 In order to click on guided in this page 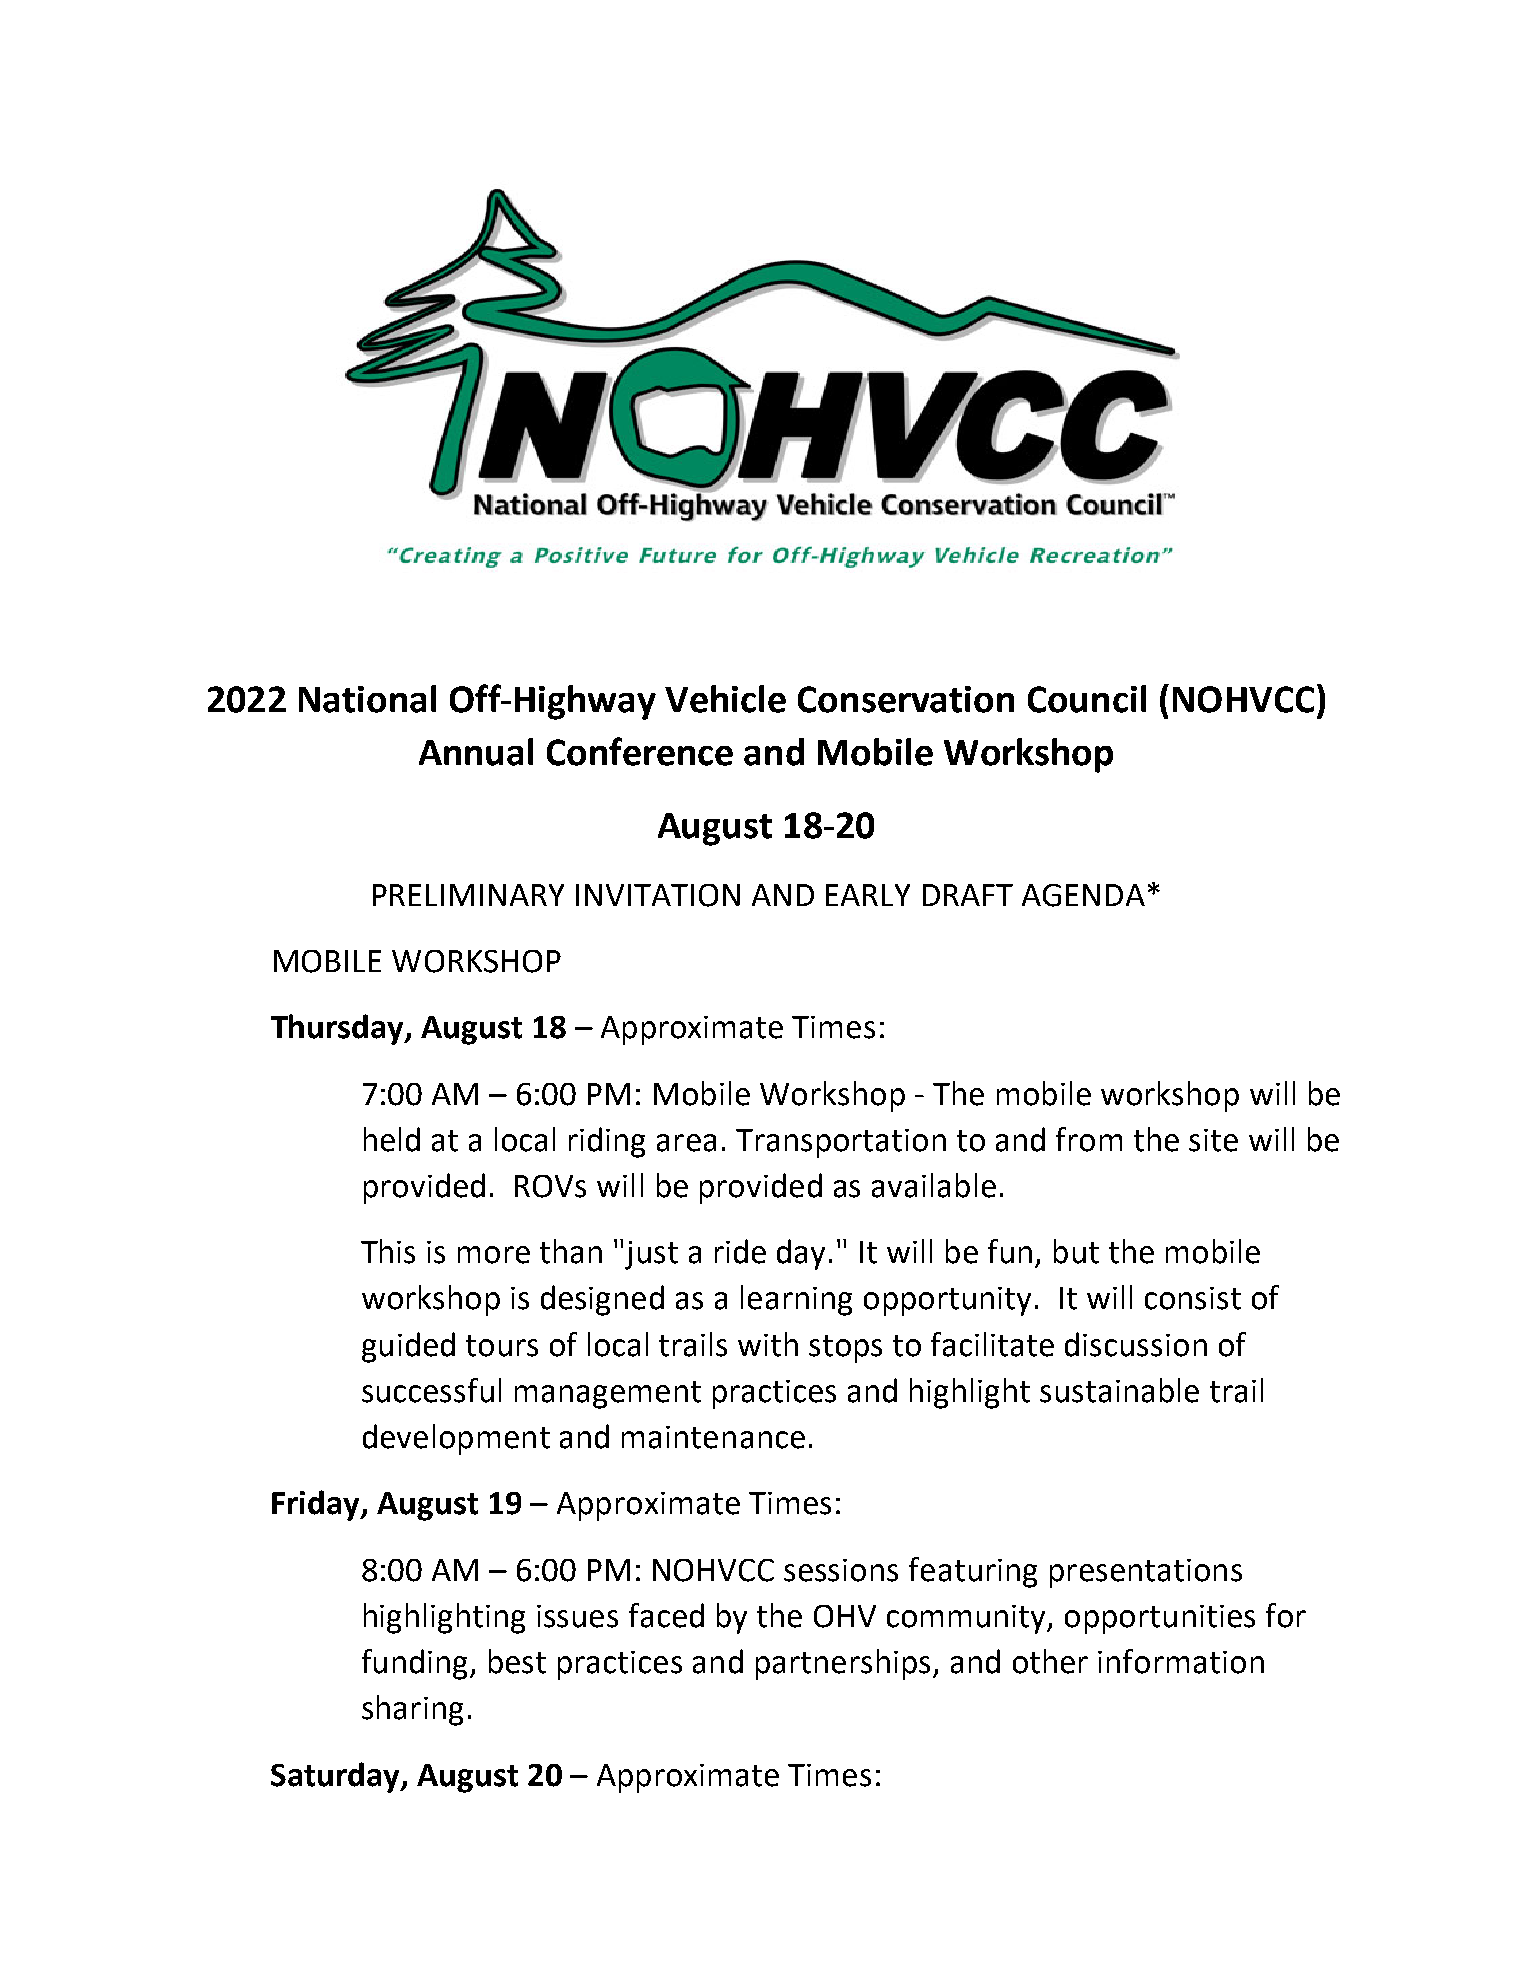, I will do `click(408, 1347)`.
